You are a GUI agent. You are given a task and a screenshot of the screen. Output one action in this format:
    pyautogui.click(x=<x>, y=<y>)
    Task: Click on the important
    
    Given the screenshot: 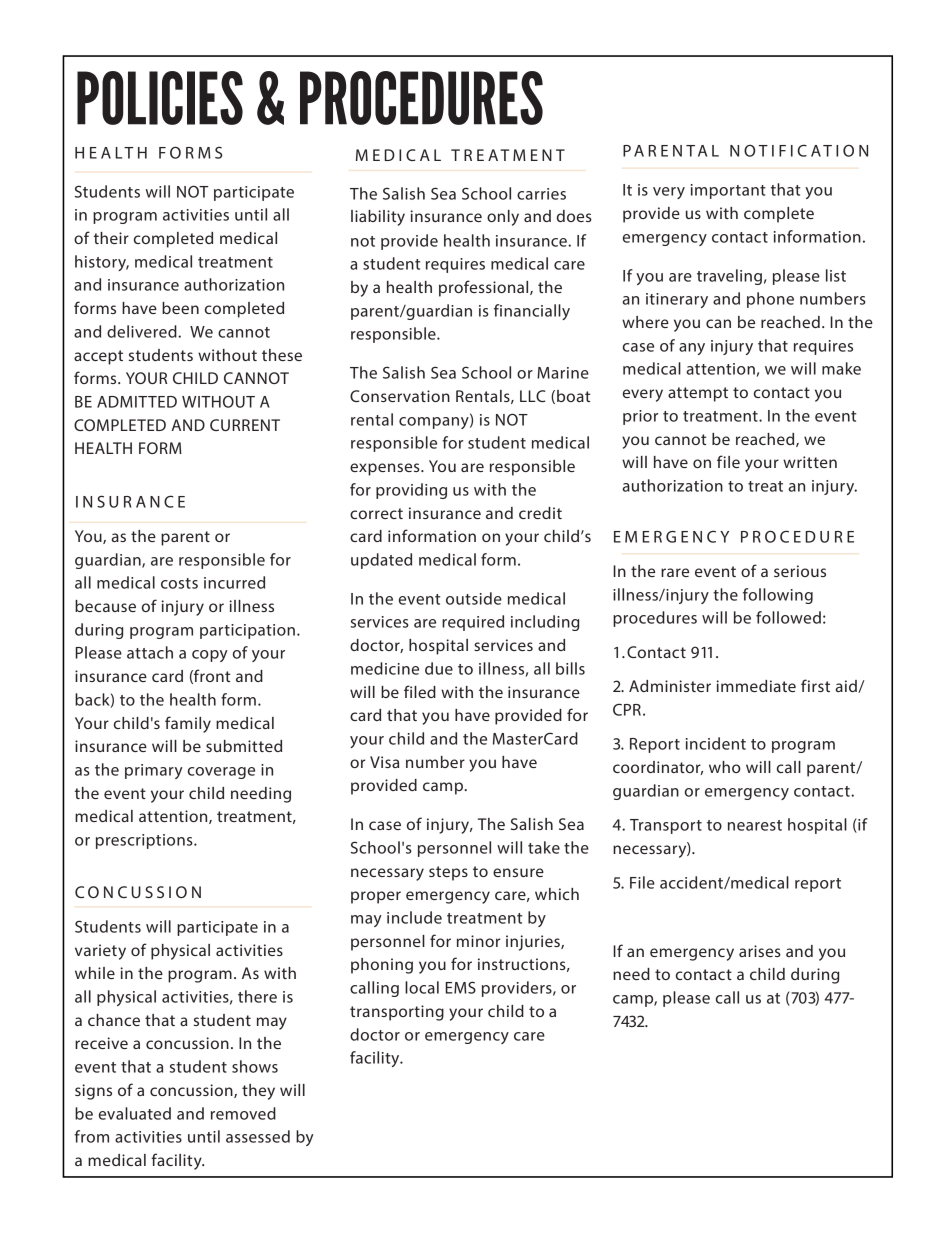 What is the action you would take?
    pyautogui.click(x=728, y=191)
